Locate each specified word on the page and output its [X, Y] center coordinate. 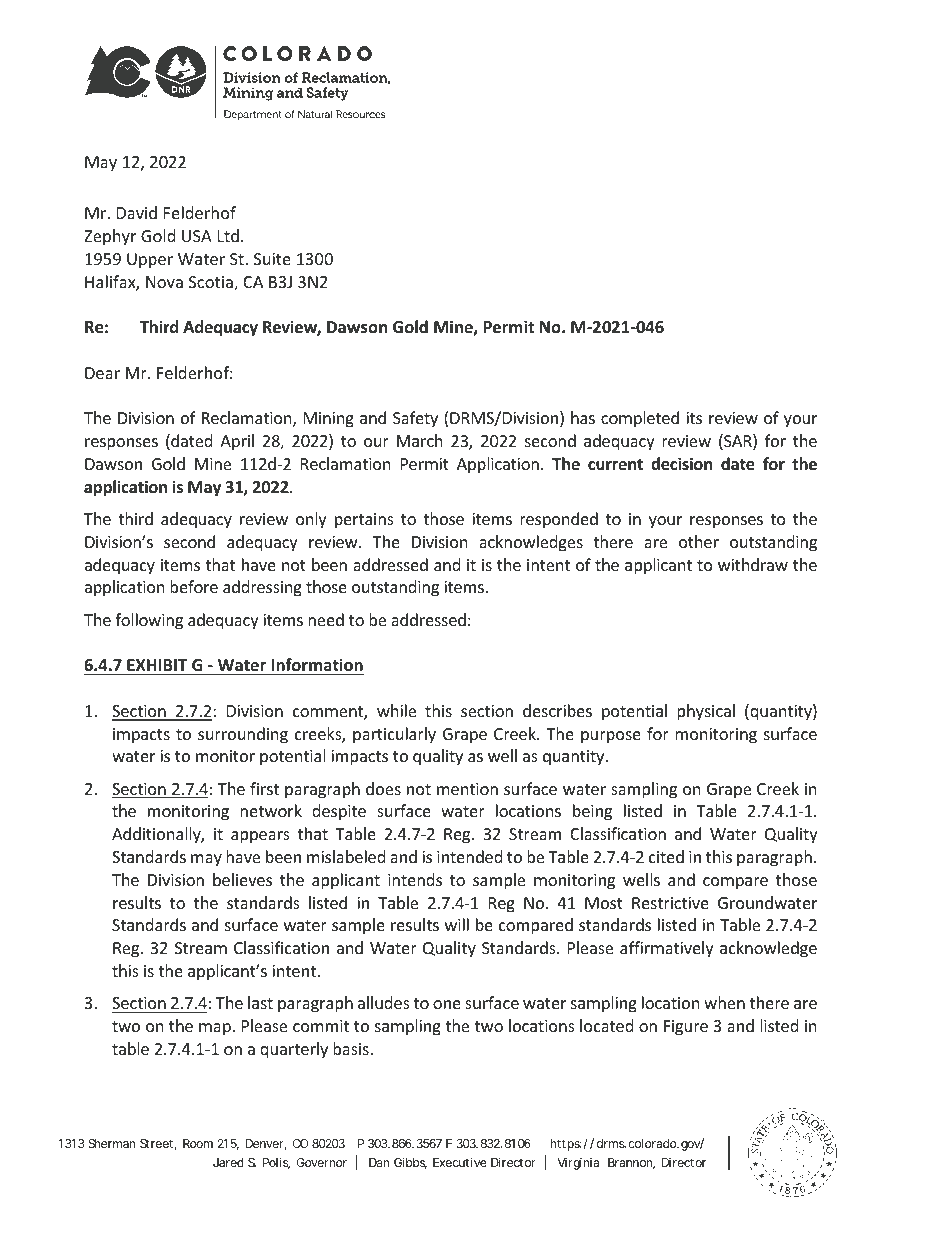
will [457, 924]
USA [197, 236]
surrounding [243, 735]
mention [467, 789]
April [237, 442]
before [194, 586]
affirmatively [667, 949]
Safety [415, 419]
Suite [272, 259]
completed [640, 419]
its [694, 418]
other [699, 541]
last [260, 1002]
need [326, 619]
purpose [611, 737]
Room [198, 1143]
